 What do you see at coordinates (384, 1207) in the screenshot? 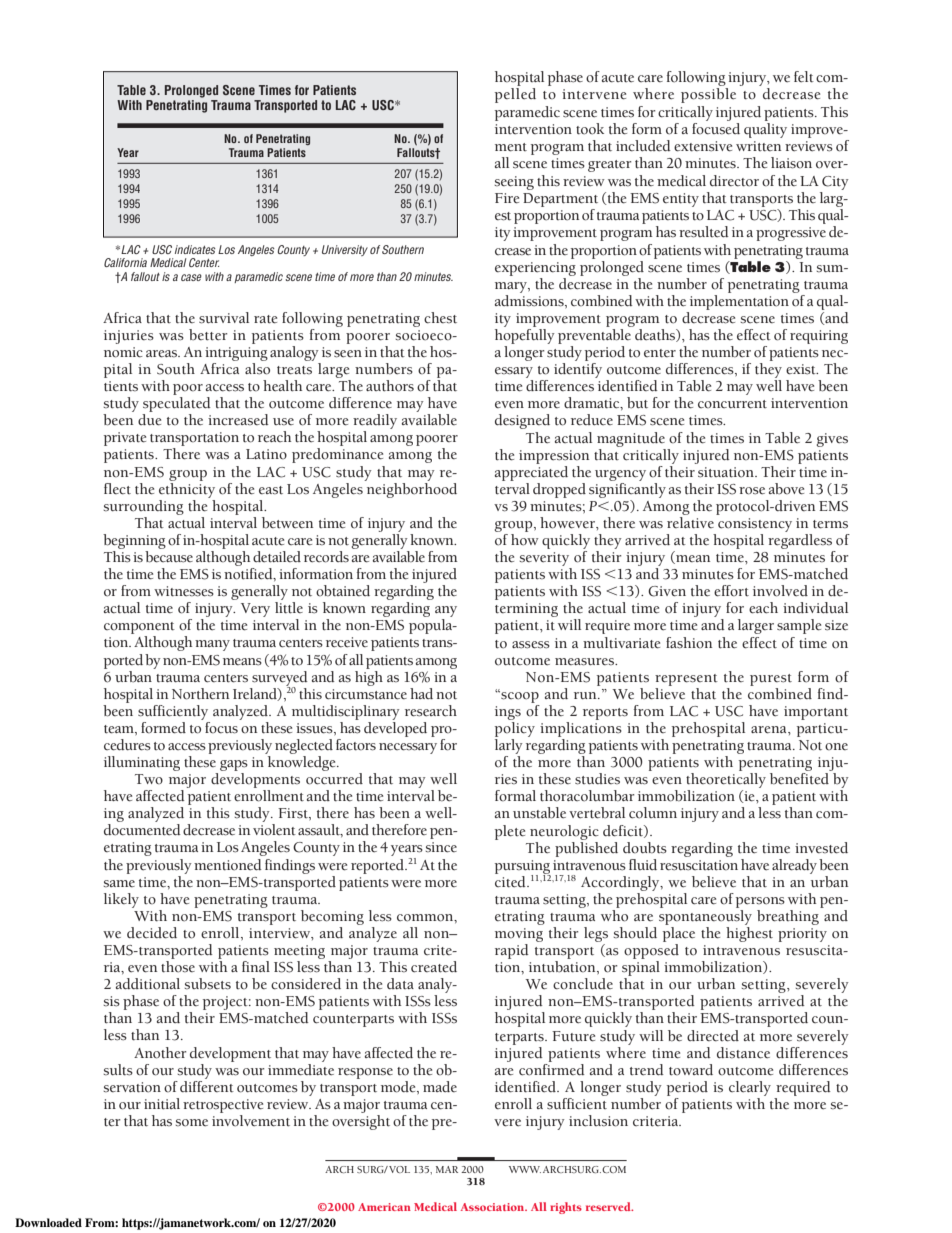
I see `American` at bounding box center [384, 1207].
